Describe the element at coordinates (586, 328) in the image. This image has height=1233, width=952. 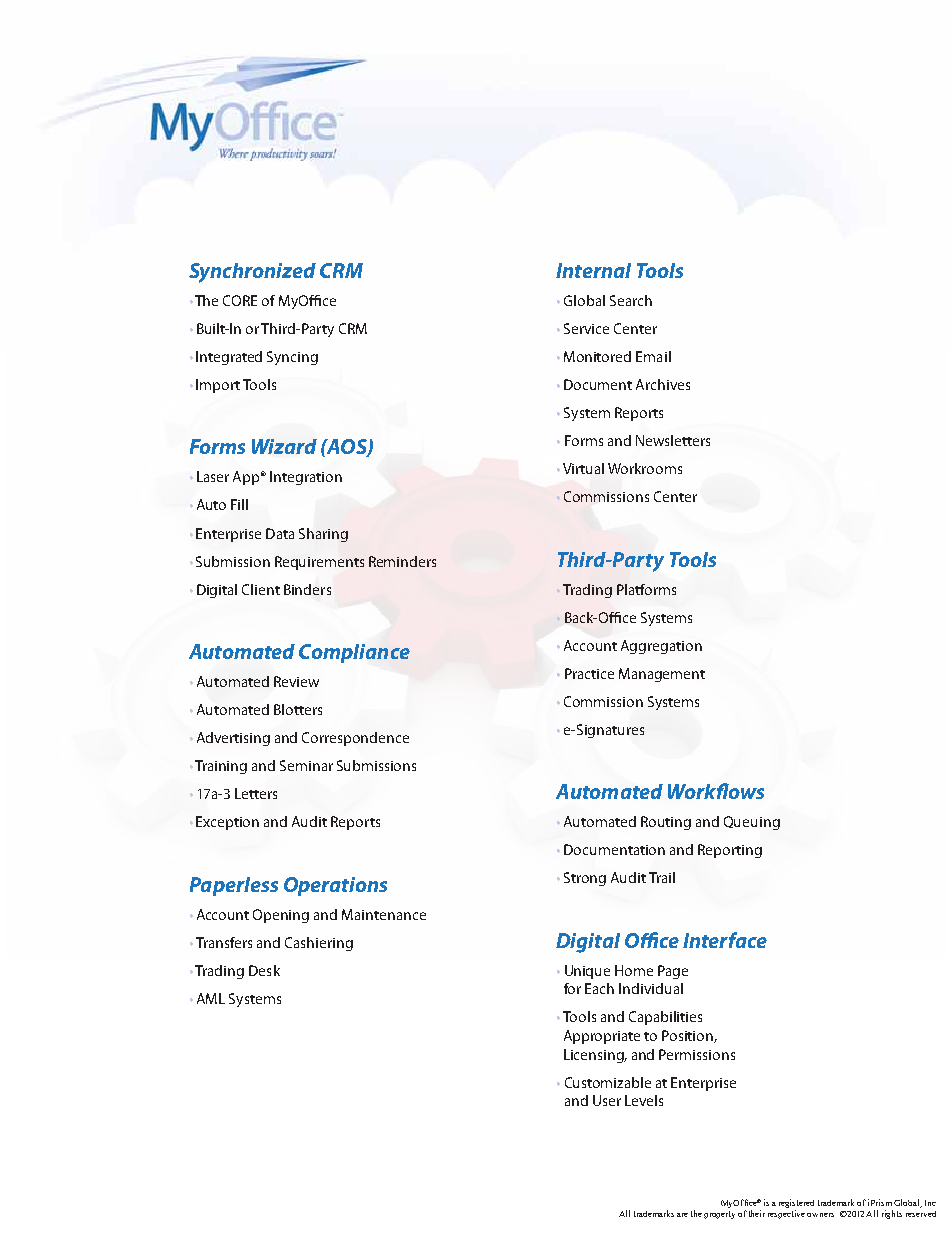
I see `Service` at that location.
